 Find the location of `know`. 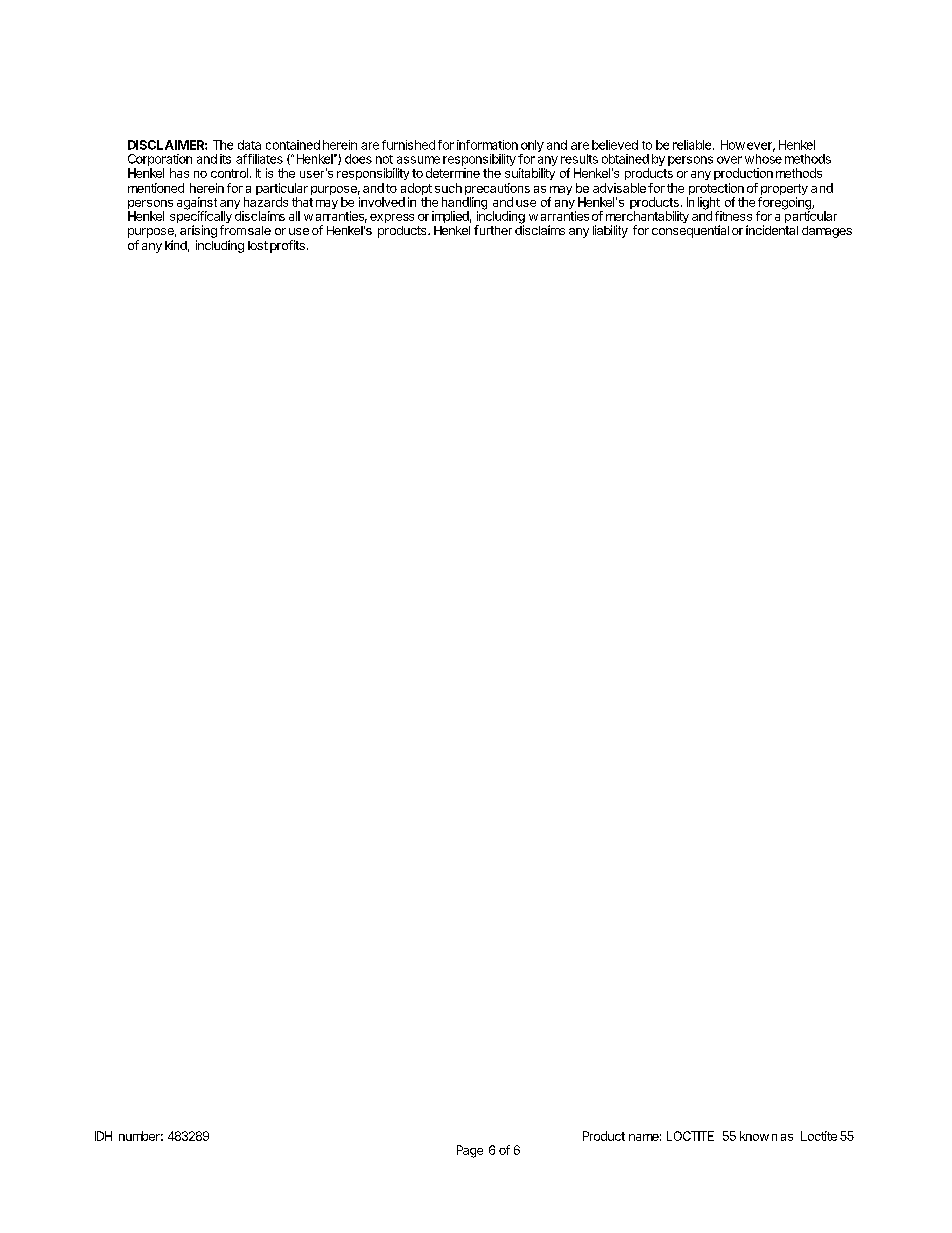

know is located at coordinates (754, 1136).
